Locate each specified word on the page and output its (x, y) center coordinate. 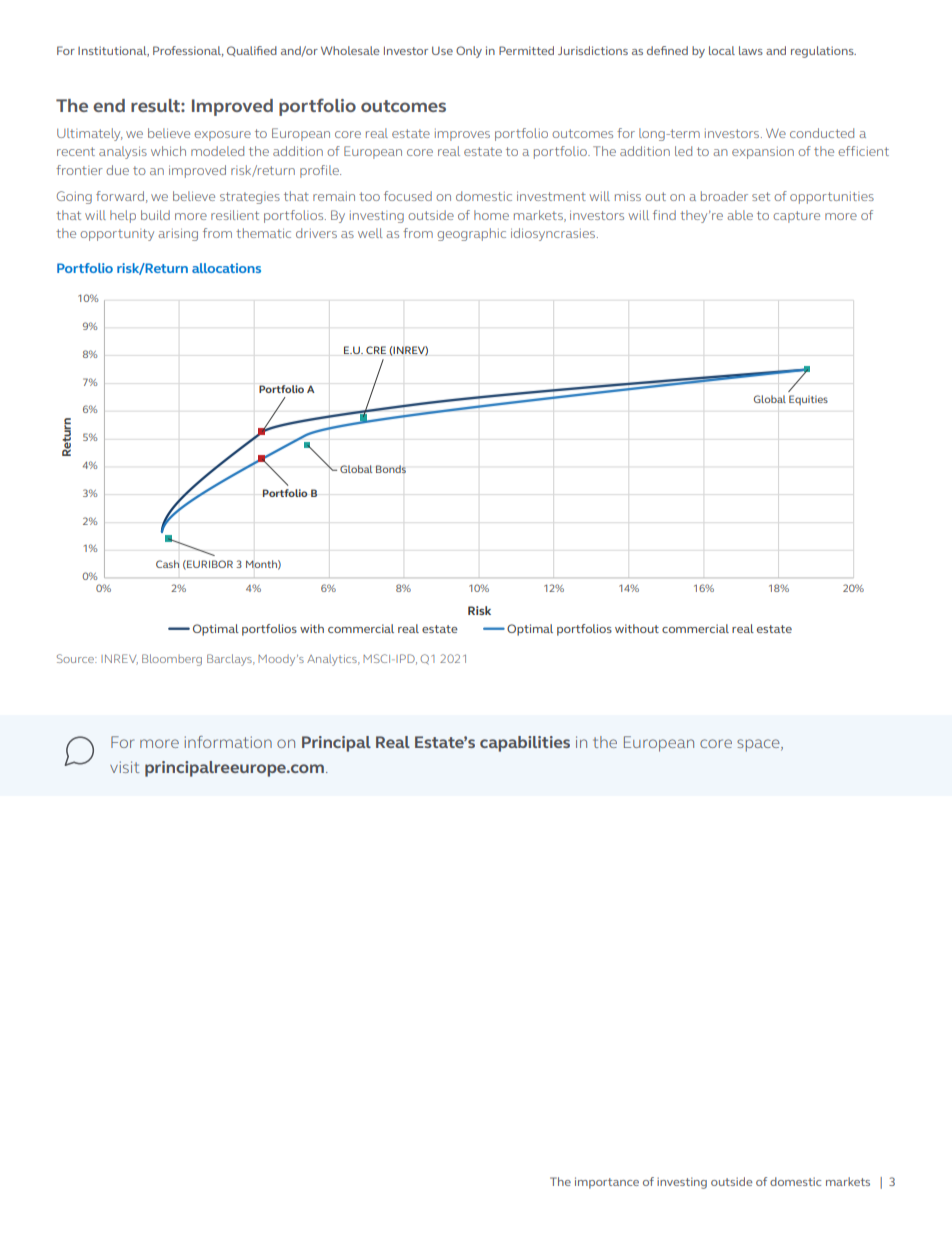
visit (124, 767)
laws (751, 50)
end (109, 105)
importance (607, 1183)
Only (469, 52)
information (228, 742)
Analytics (333, 660)
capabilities (525, 744)
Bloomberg (172, 660)
